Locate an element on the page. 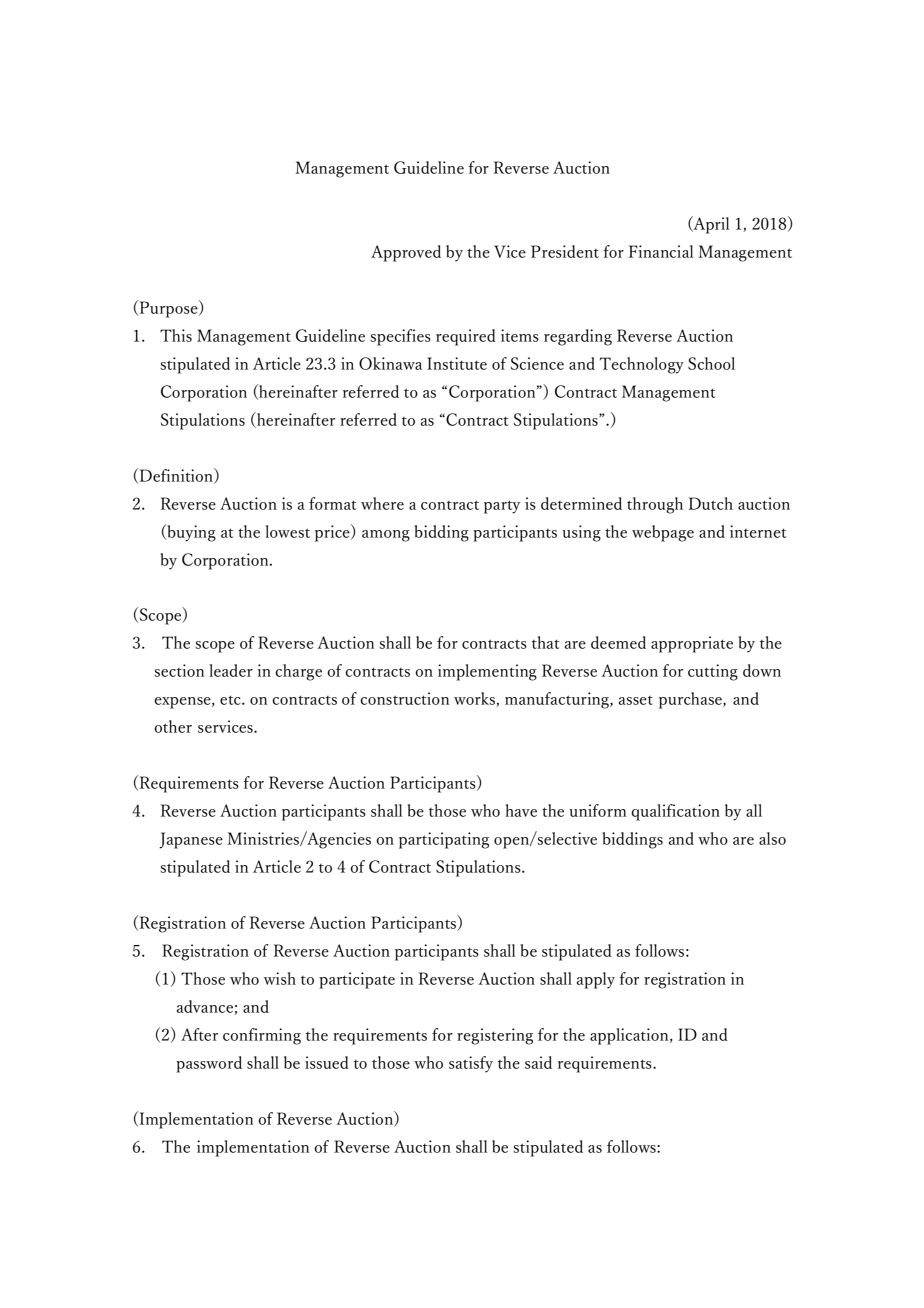  party is located at coordinates (502, 507).
